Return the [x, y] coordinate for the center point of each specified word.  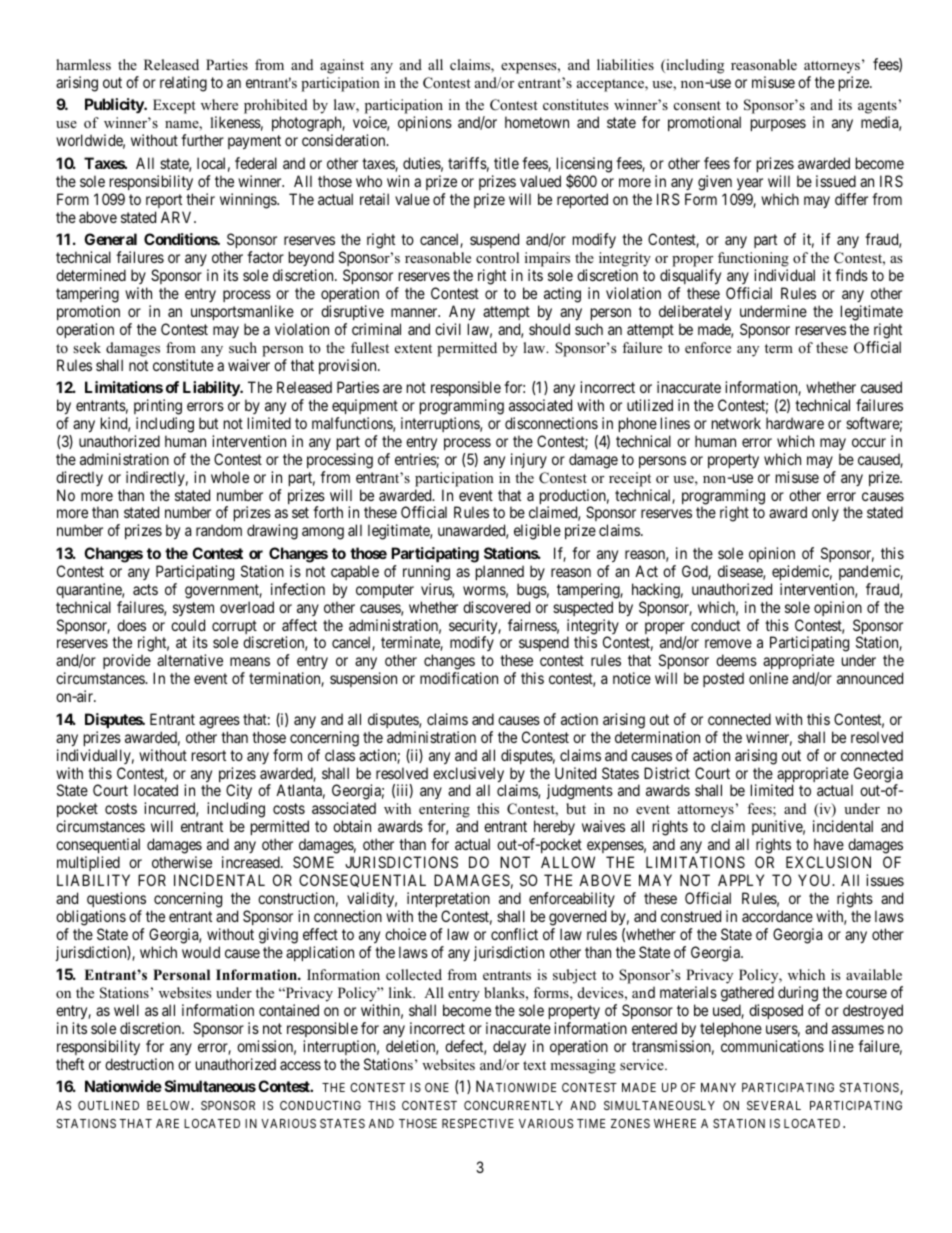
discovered [496, 607]
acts [145, 589]
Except [174, 106]
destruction [139, 1064]
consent [697, 105]
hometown [537, 122]
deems [736, 660]
